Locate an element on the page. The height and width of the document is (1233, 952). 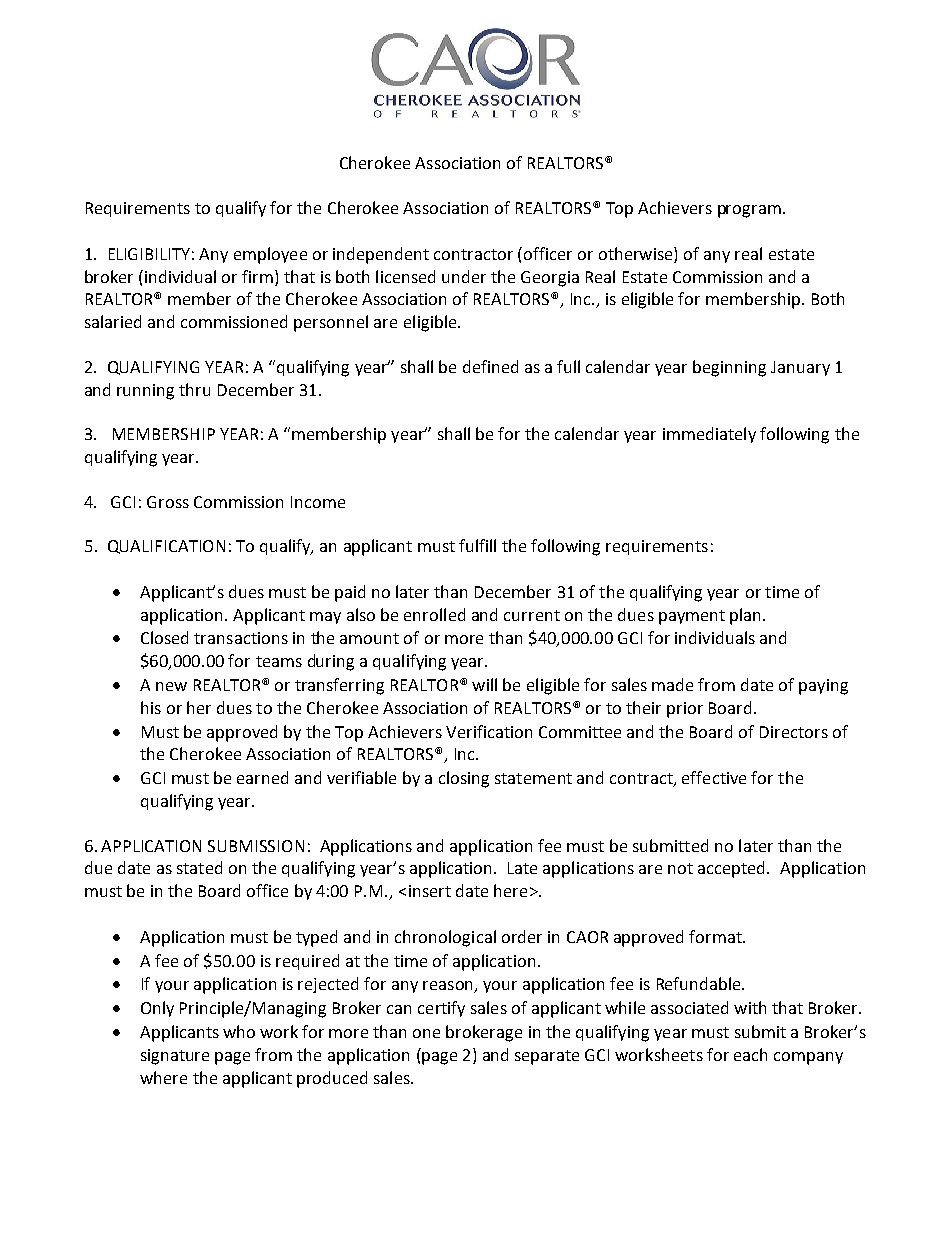
signature is located at coordinates (175, 1057).
